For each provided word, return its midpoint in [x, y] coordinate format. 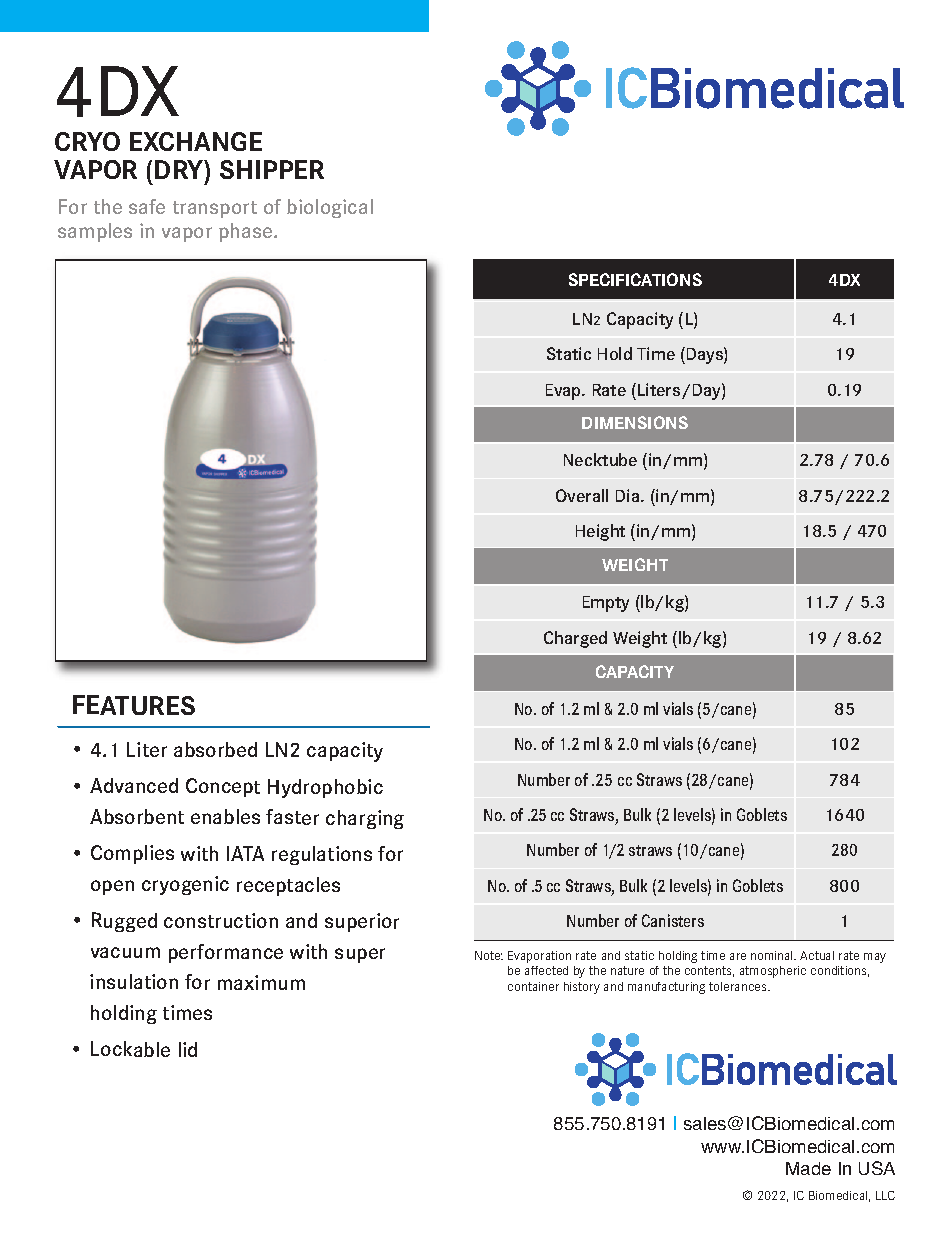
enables [225, 816]
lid [188, 1049]
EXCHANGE [196, 141]
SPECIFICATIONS [635, 279]
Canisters [673, 920]
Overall [582, 495]
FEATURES [134, 705]
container [533, 986]
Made [808, 1168]
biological [330, 208]
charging [365, 819]
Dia [629, 495]
